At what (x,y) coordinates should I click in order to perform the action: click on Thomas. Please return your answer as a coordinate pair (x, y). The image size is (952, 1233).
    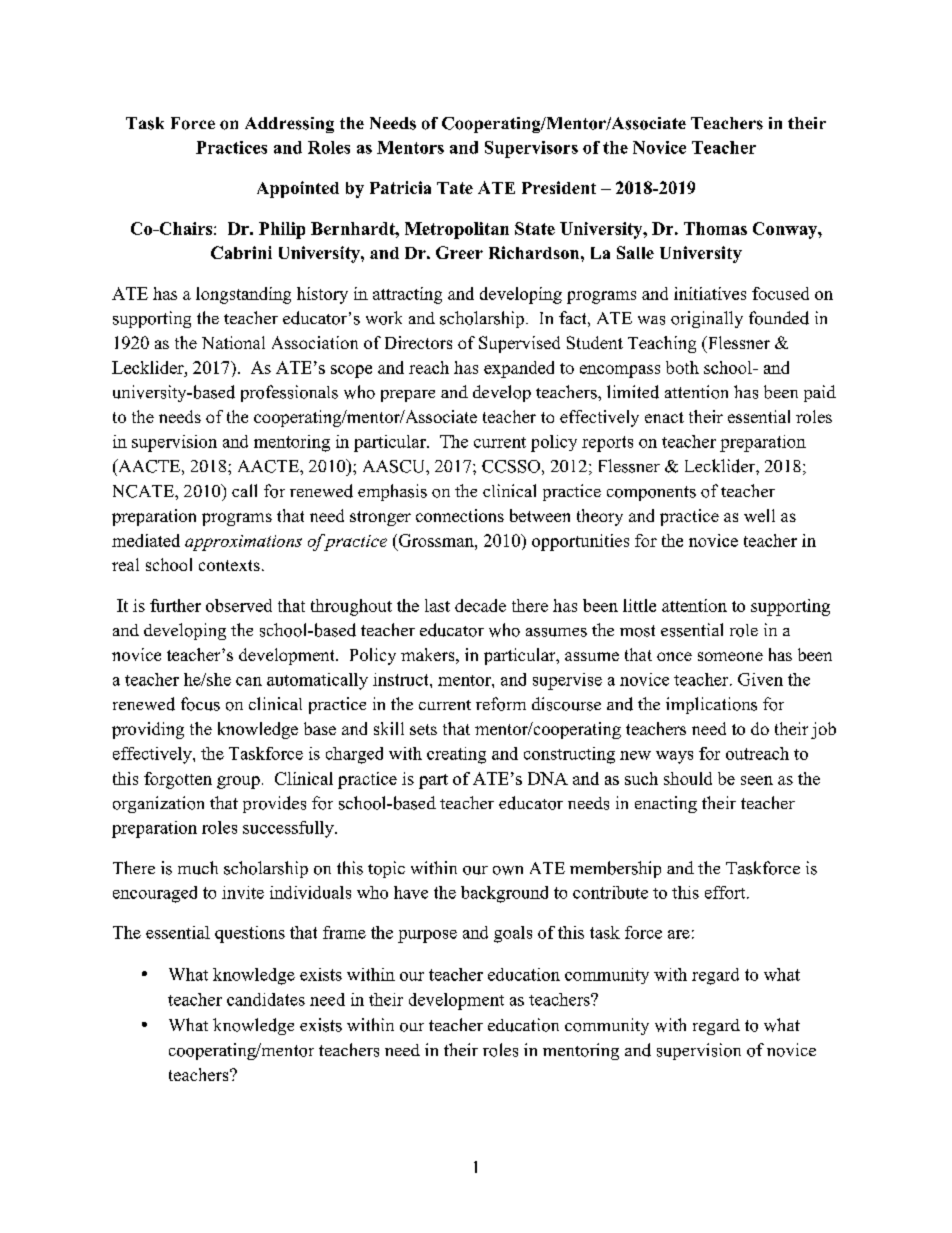
    Looking at the image, I should click on (715, 228).
